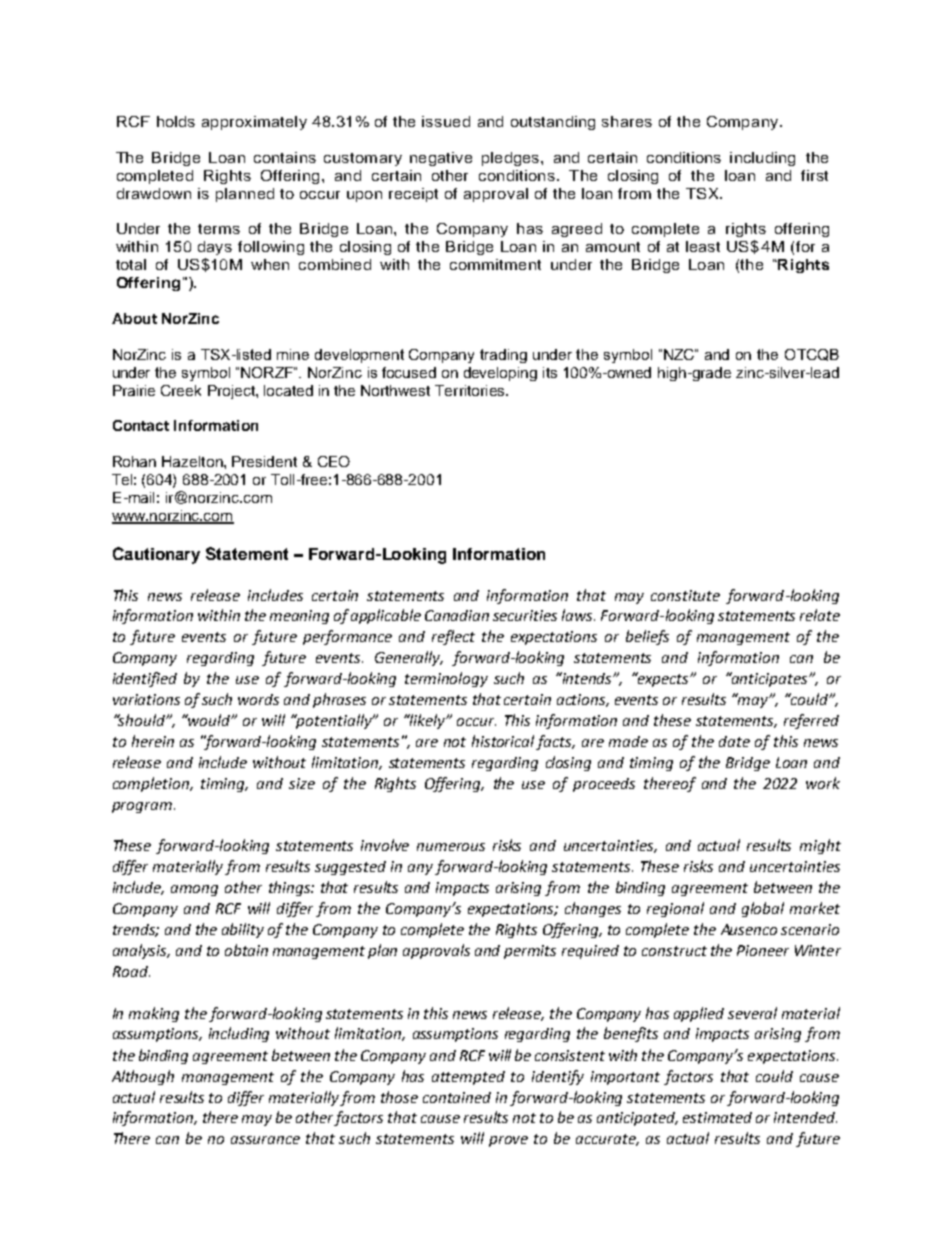 Image resolution: width=952 pixels, height=1233 pixels. What do you see at coordinates (299, 617) in the screenshot?
I see `meaning` at bounding box center [299, 617].
